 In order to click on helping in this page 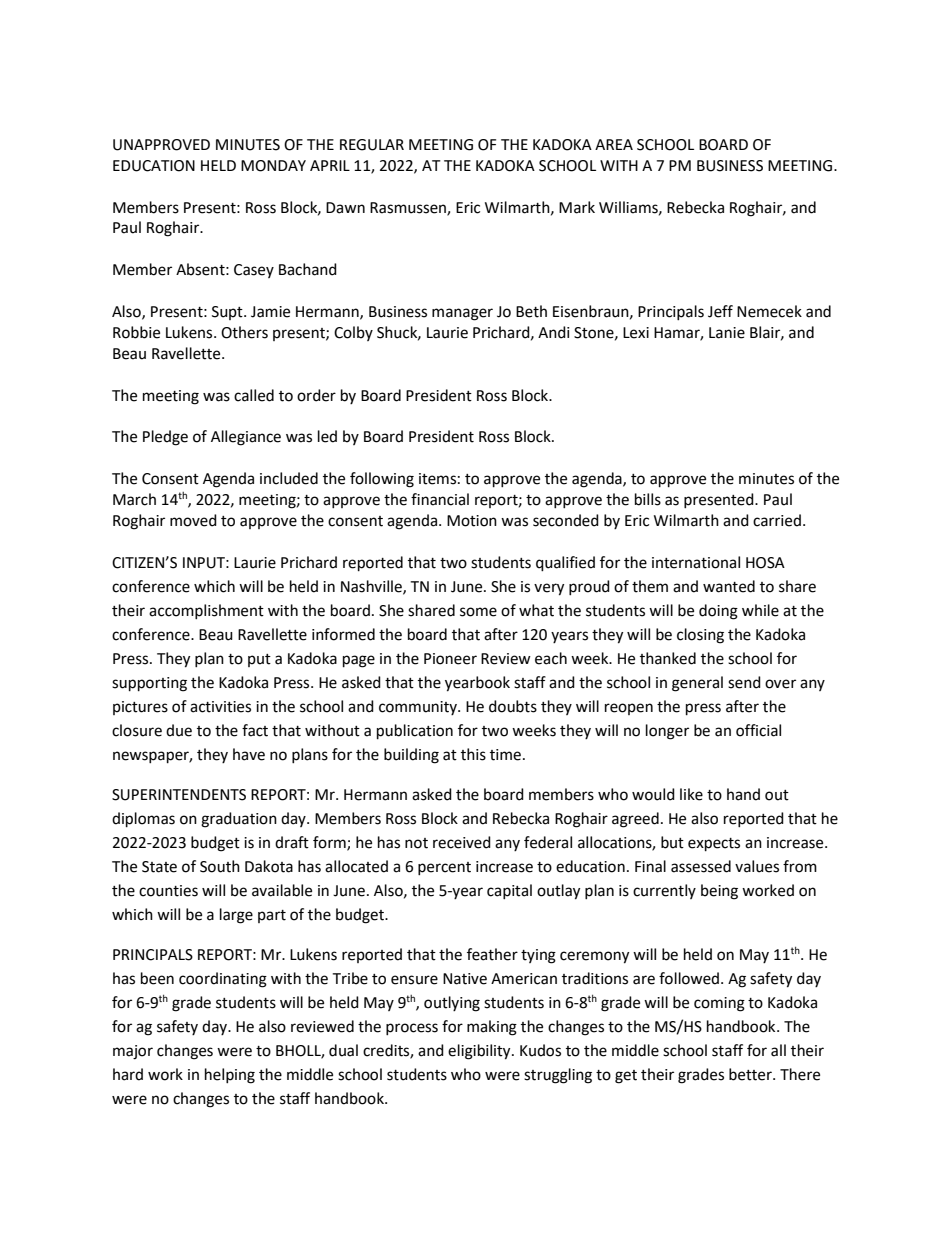, I will do `click(230, 1076)`.
